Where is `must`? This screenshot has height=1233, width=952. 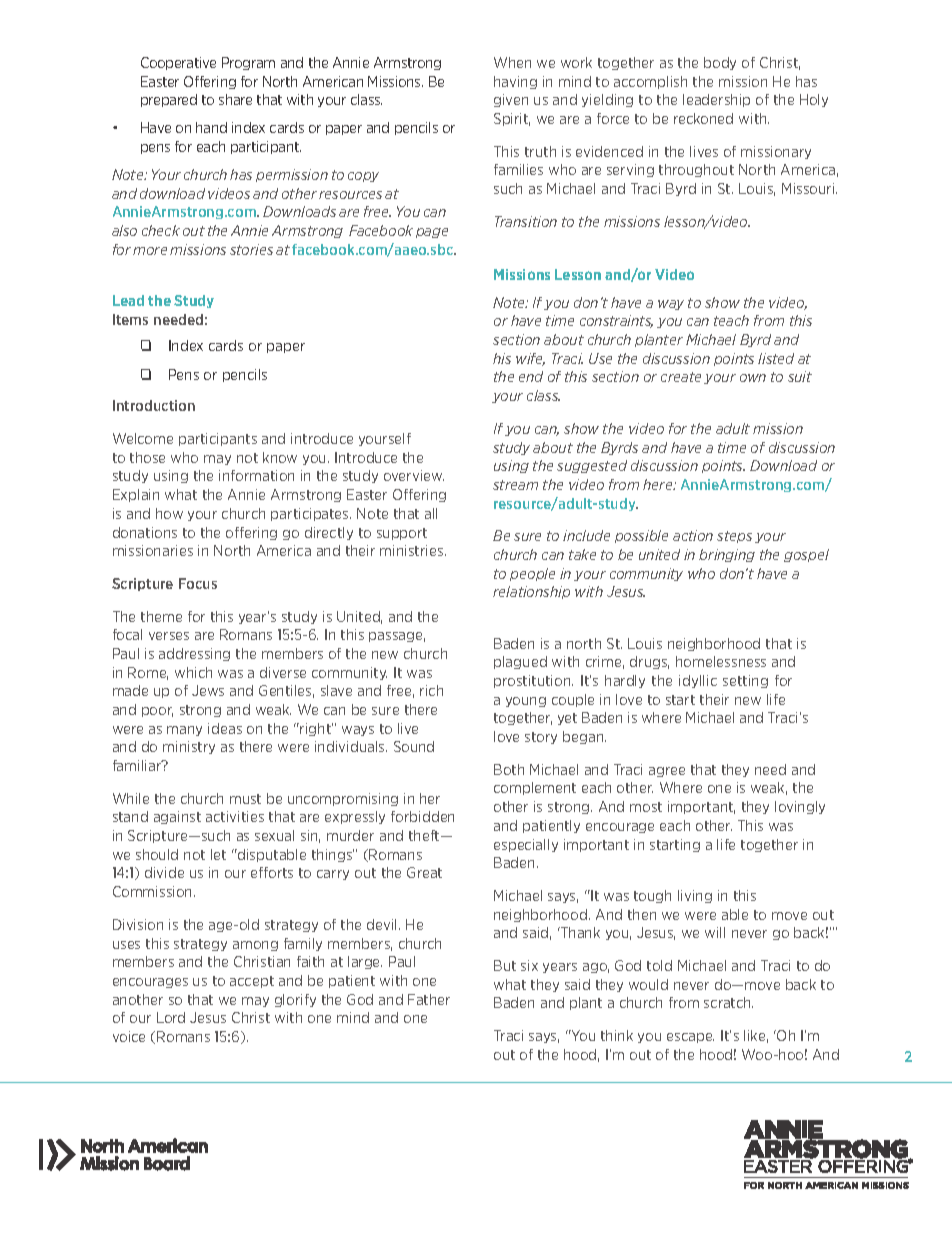
must is located at coordinates (245, 799).
